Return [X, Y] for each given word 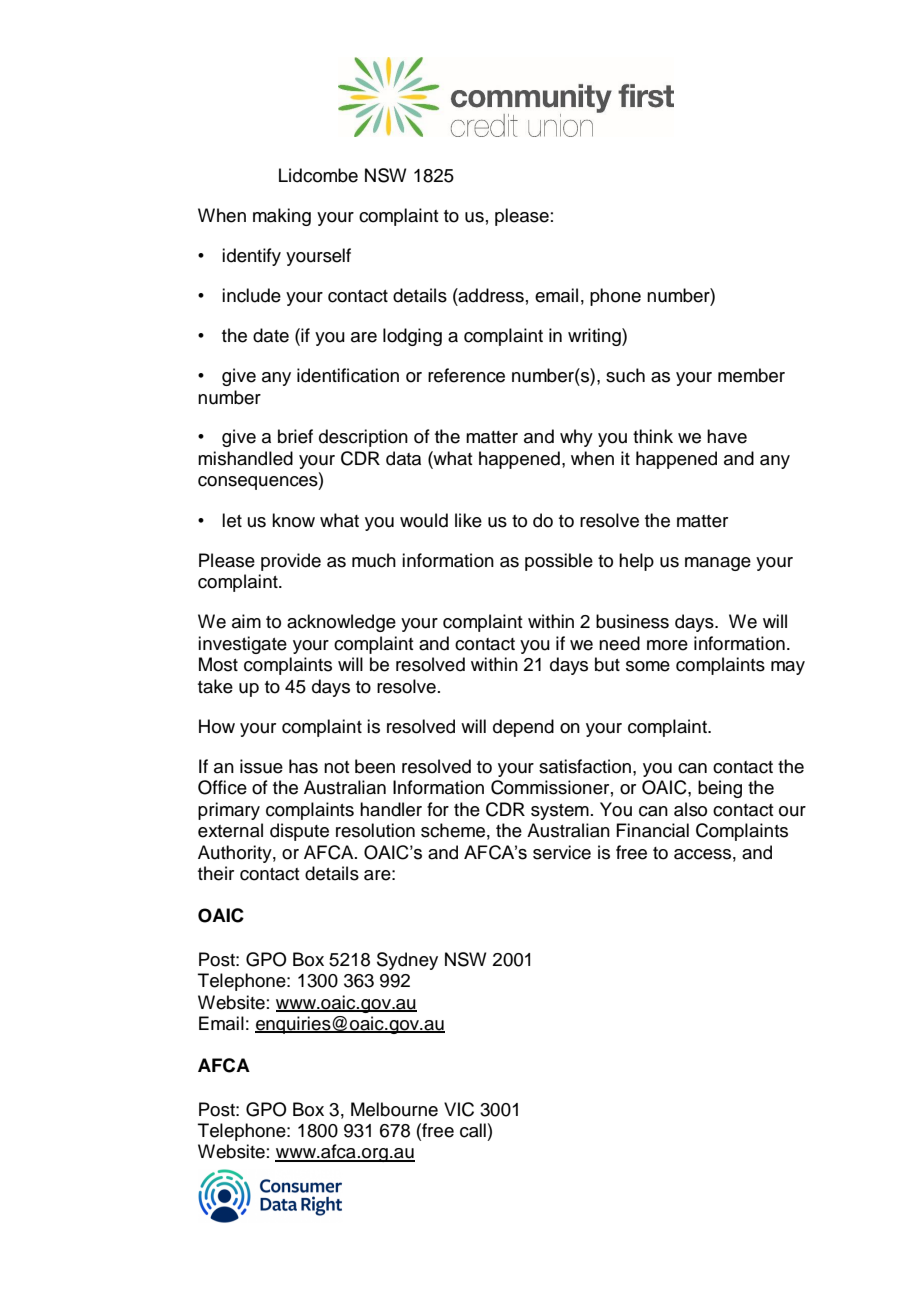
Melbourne [394, 1109]
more [667, 645]
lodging [412, 337]
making [282, 217]
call [473, 1130]
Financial [652, 830]
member [751, 375]
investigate [242, 645]
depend [523, 728]
